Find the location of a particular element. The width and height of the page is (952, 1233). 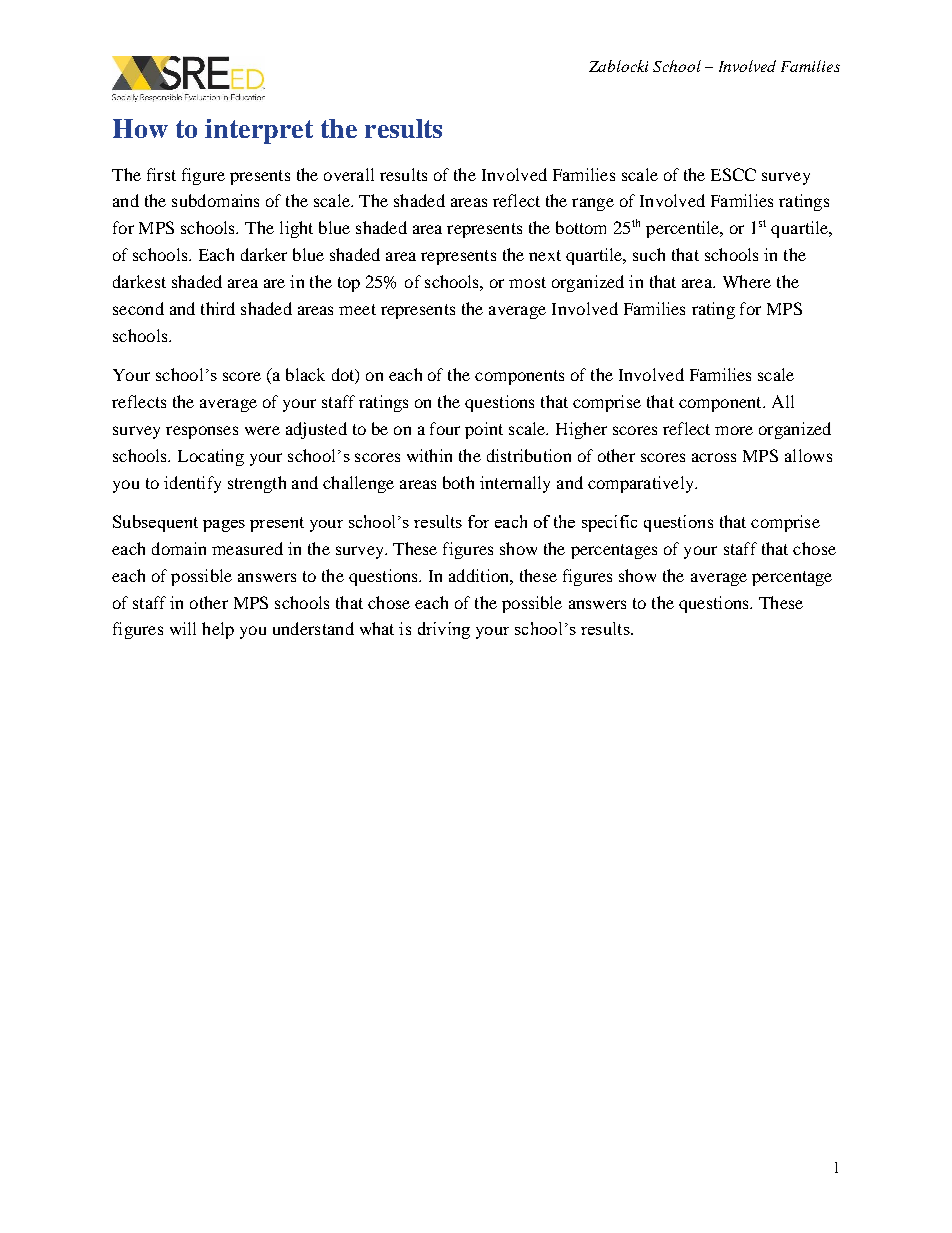

ESCC is located at coordinates (733, 174).
